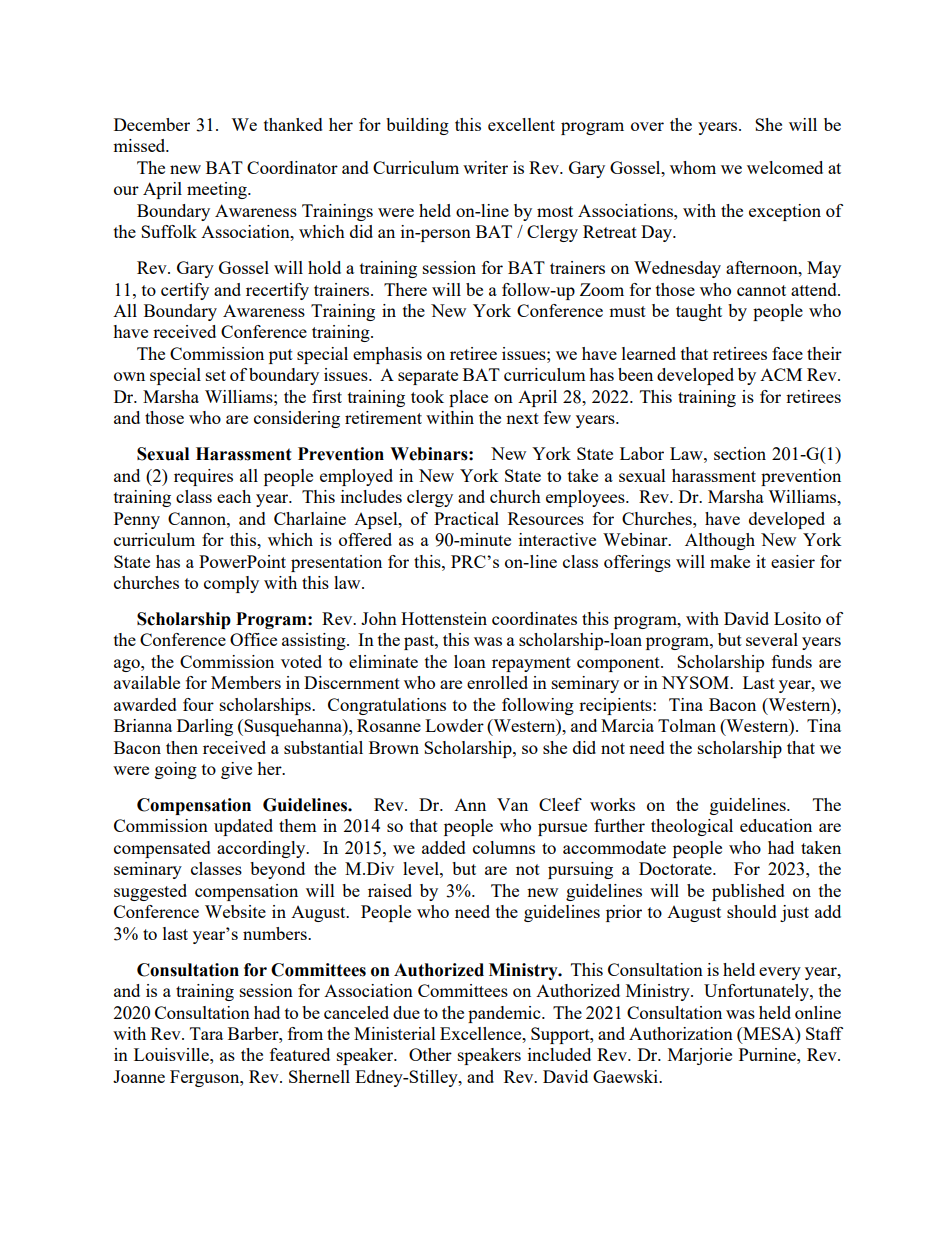  I want to click on Lowder, so click(454, 725).
